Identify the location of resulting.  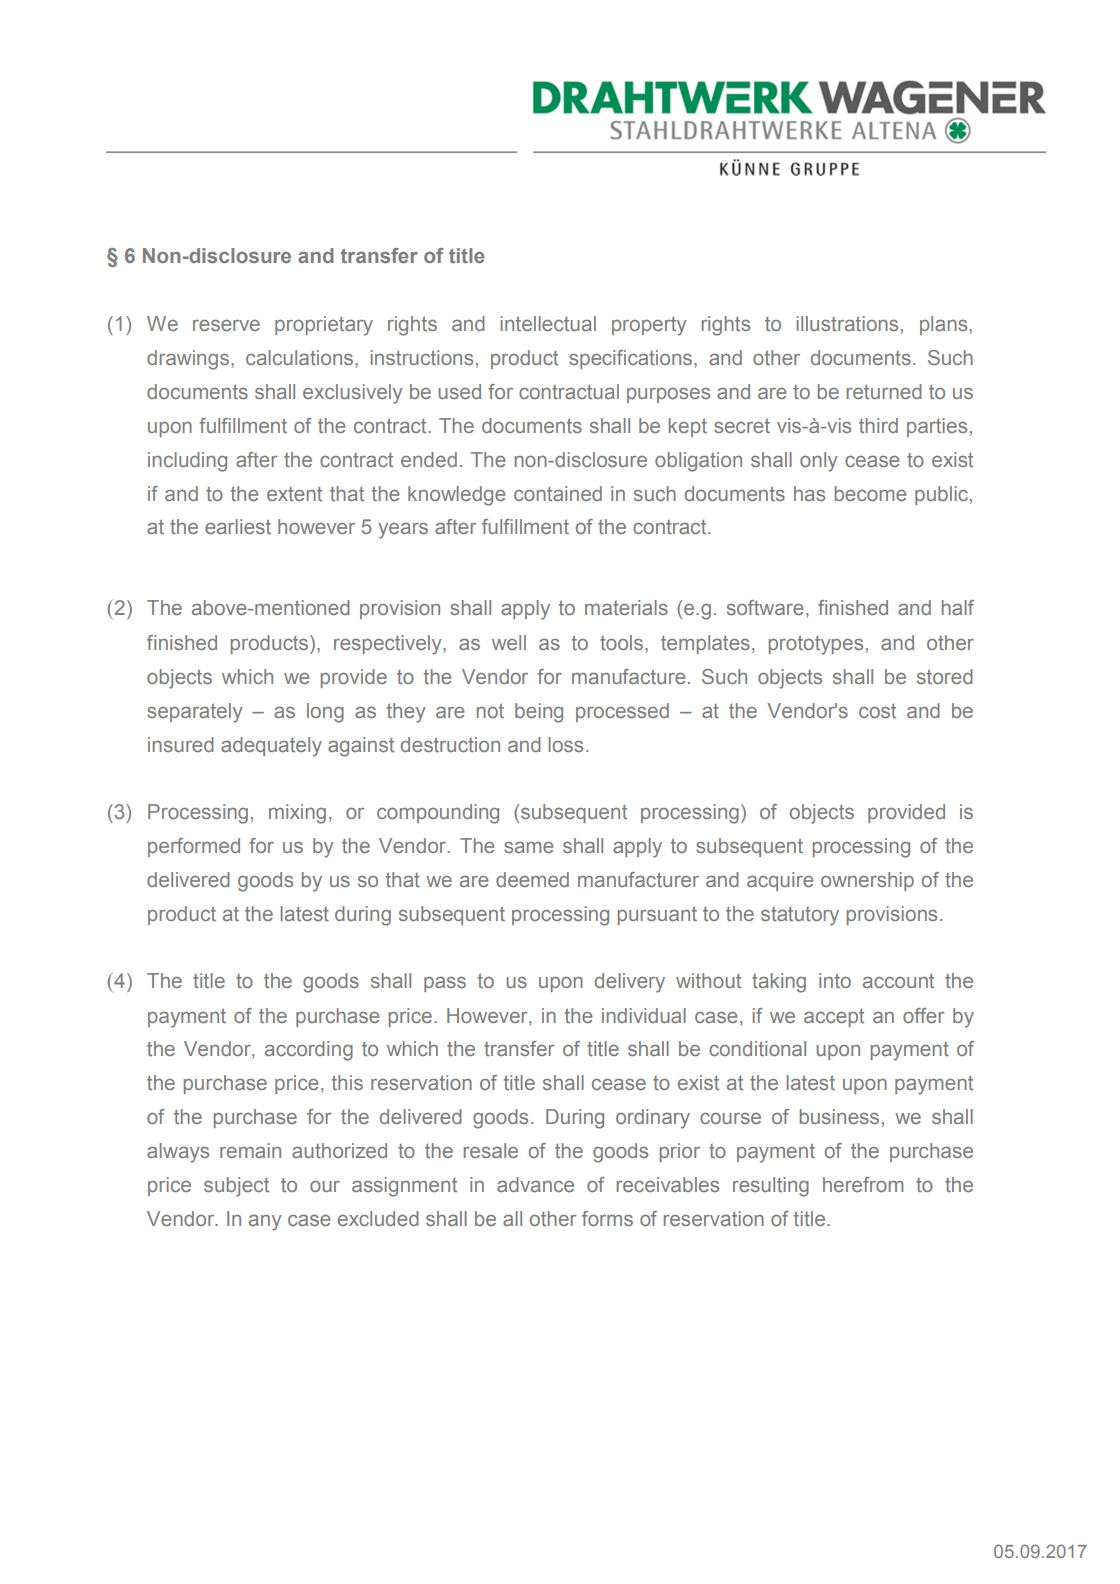
(771, 1187).
